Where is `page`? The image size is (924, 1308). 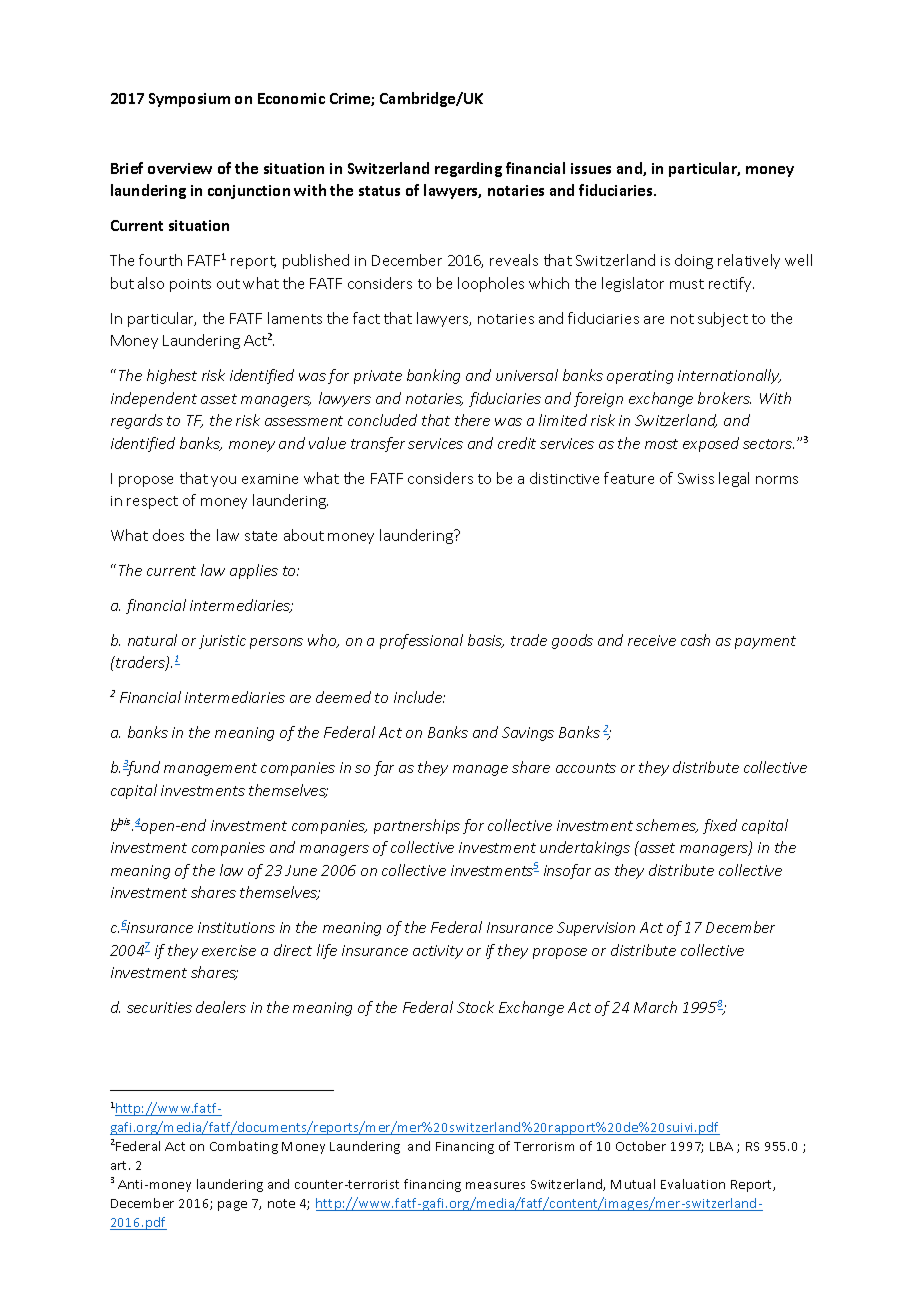
page is located at coordinates (232, 1206).
